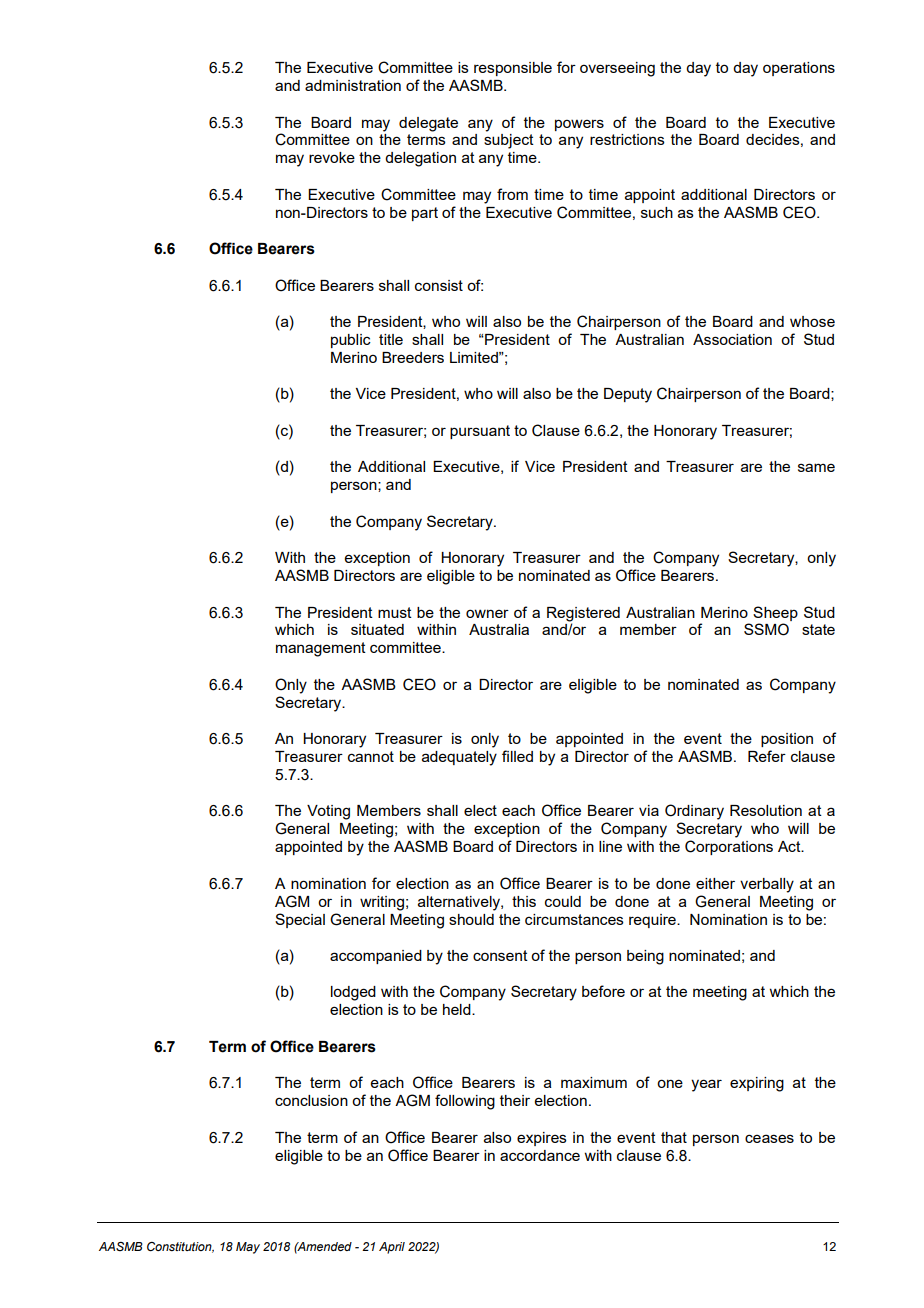  Describe the element at coordinates (480, 432) in the screenshot. I see `pursuant` at that location.
